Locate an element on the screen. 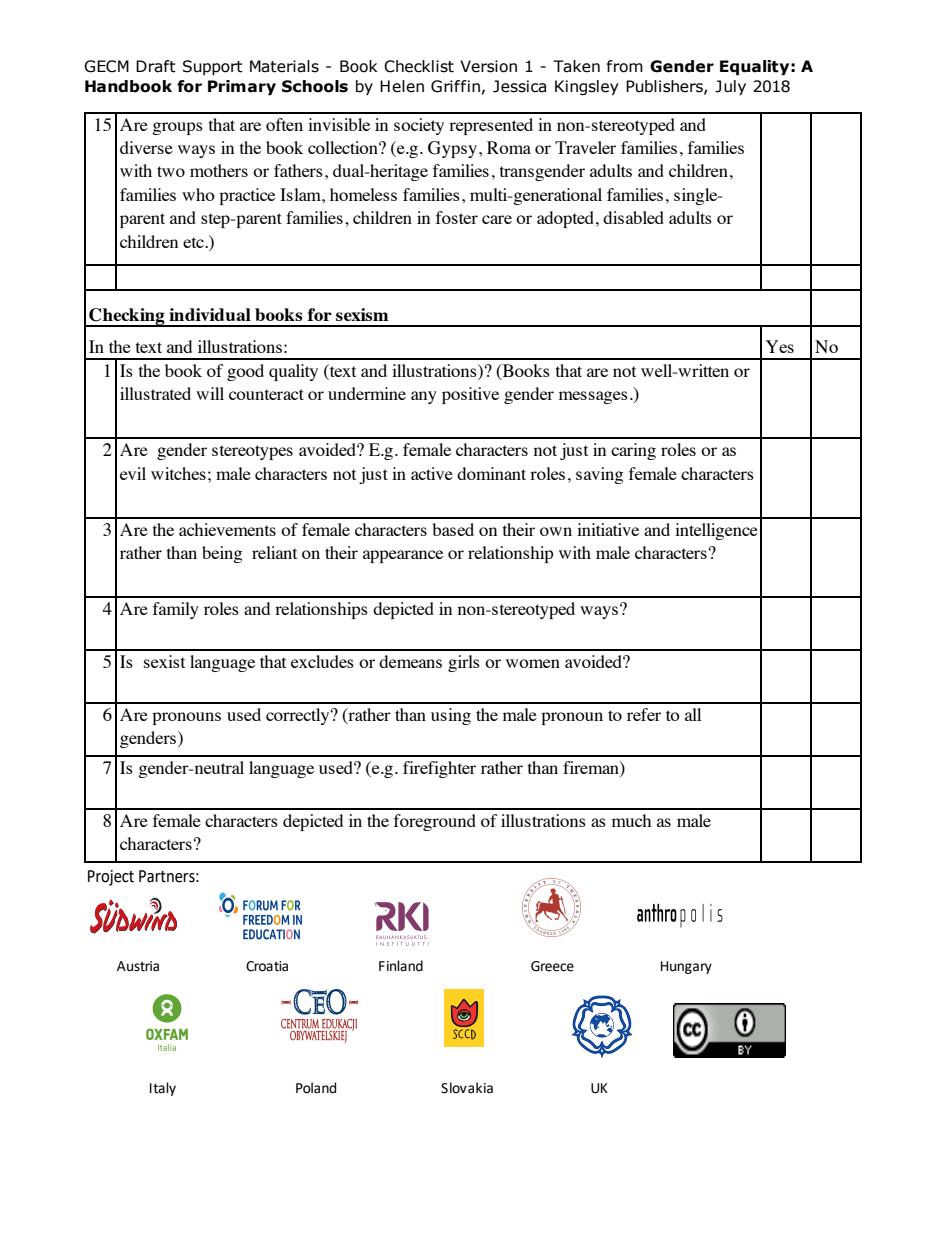  Italy is located at coordinates (163, 1089).
